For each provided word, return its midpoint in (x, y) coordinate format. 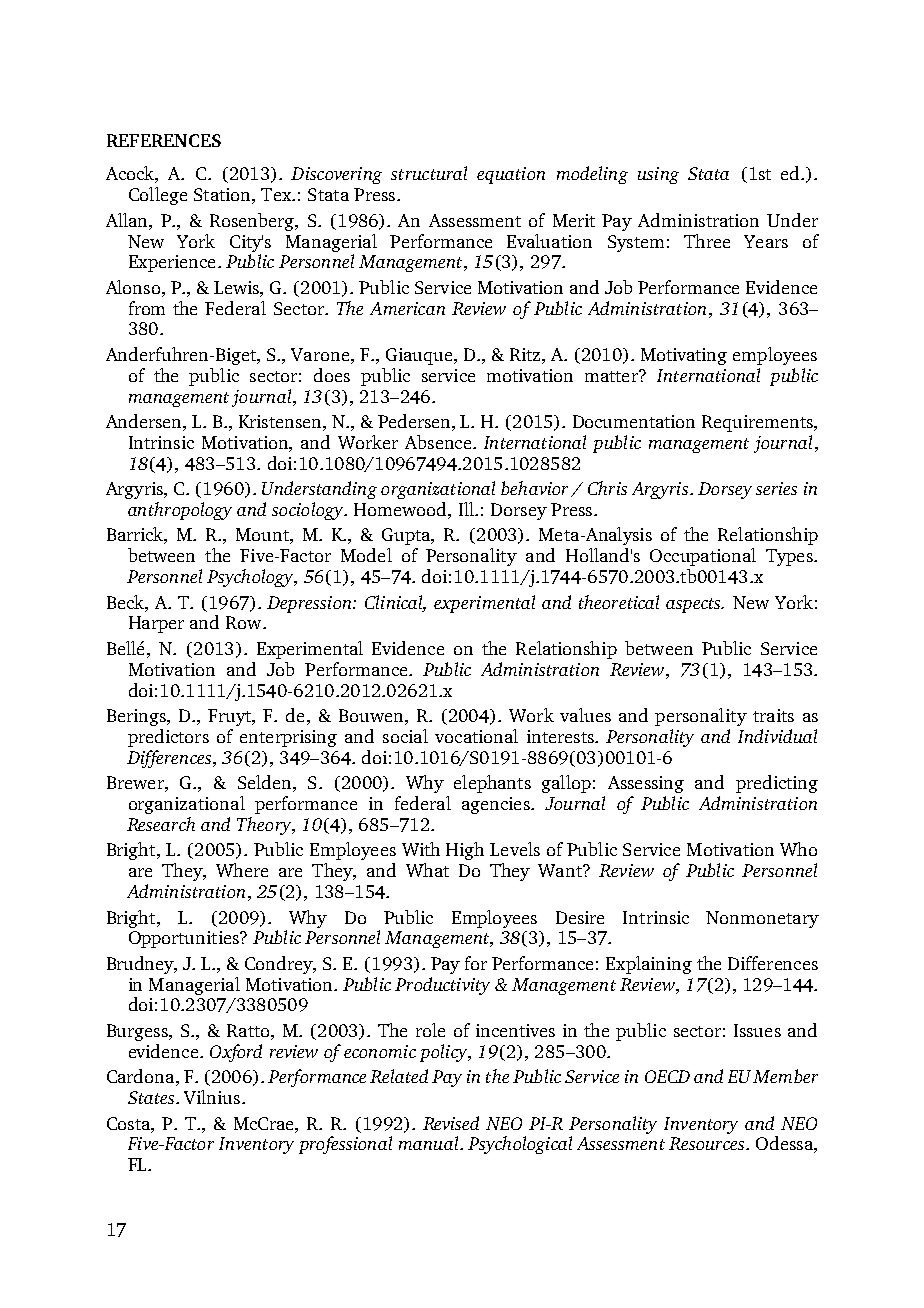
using (658, 175)
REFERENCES (164, 140)
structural (429, 173)
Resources (706, 1143)
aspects (694, 605)
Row (245, 622)
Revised (451, 1123)
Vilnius (212, 1097)
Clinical (395, 603)
